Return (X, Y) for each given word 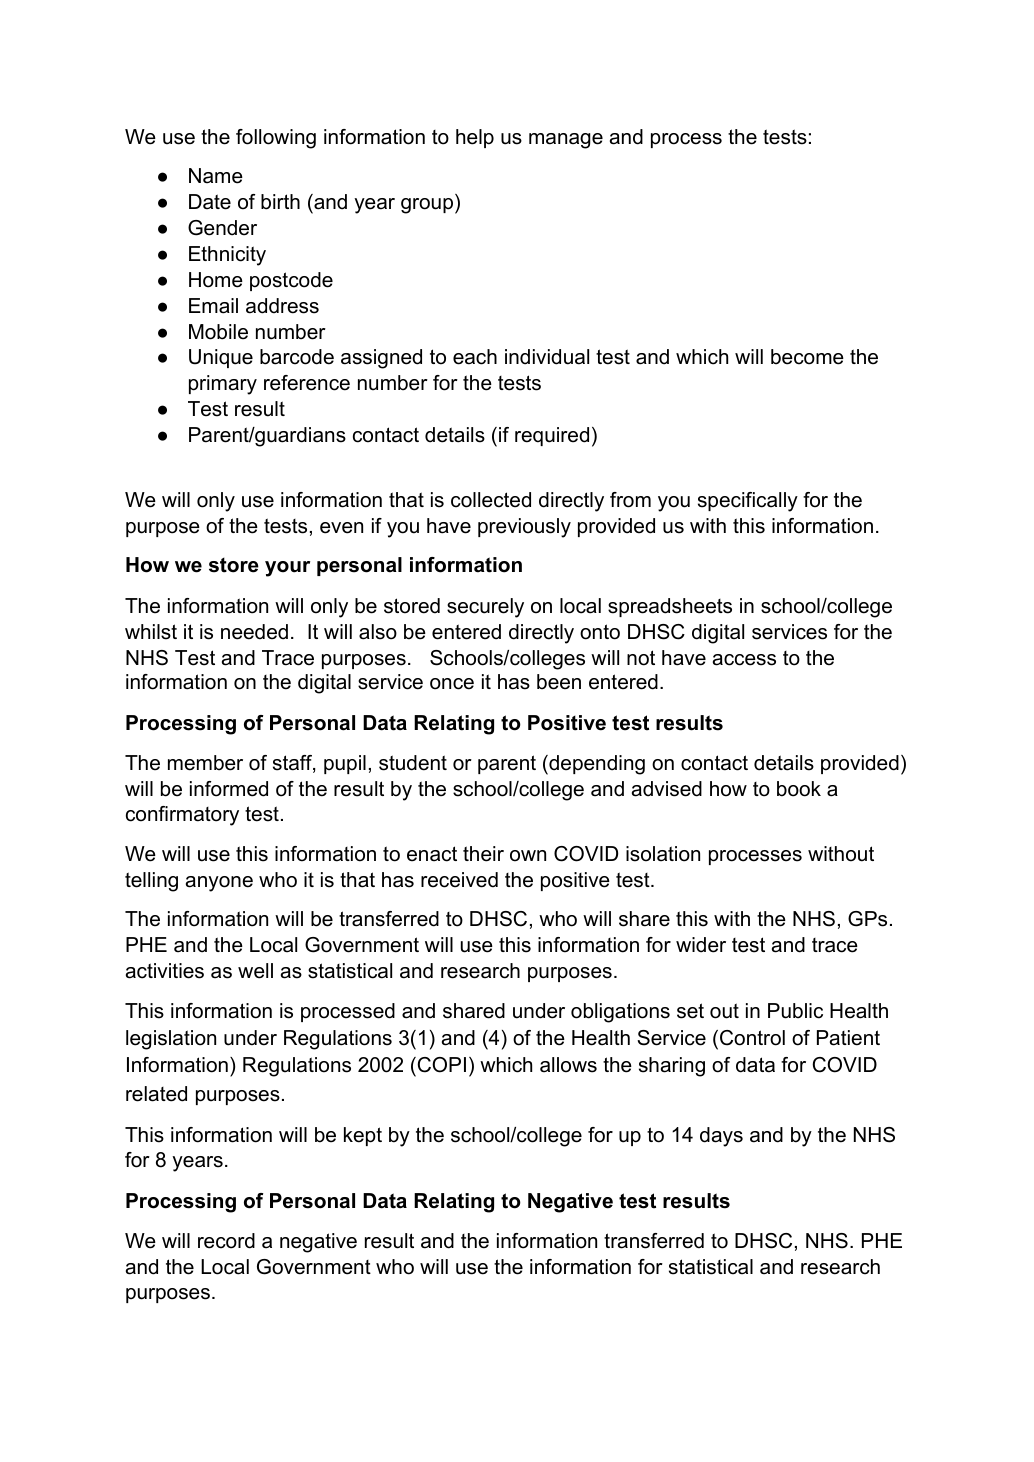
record (226, 1241)
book (799, 789)
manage (566, 141)
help (475, 138)
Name (216, 176)
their (483, 854)
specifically (748, 502)
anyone (219, 884)
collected (491, 500)
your (287, 569)
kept (363, 1136)
